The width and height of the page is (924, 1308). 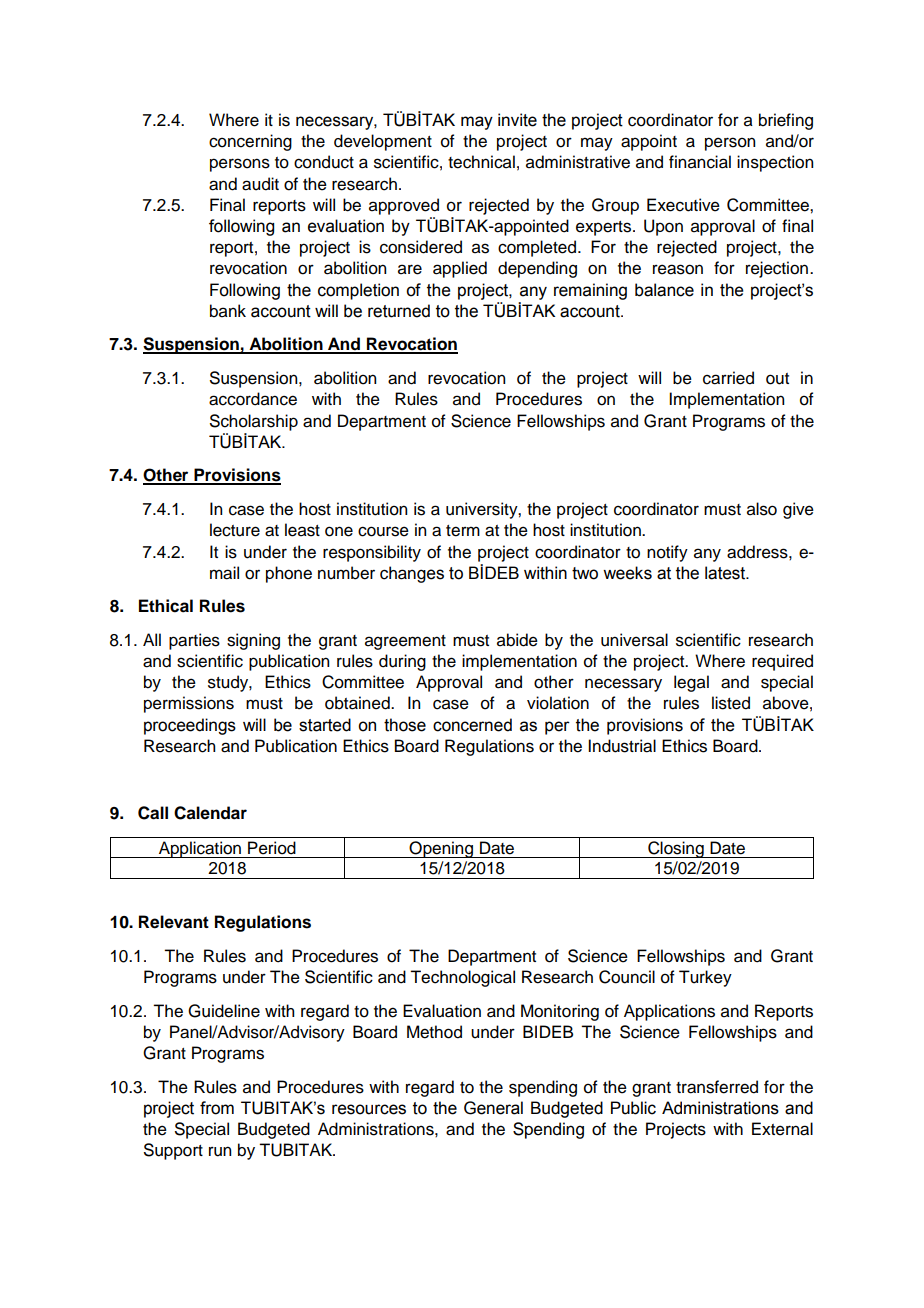 What do you see at coordinates (700, 162) in the page?
I see `financial` at bounding box center [700, 162].
